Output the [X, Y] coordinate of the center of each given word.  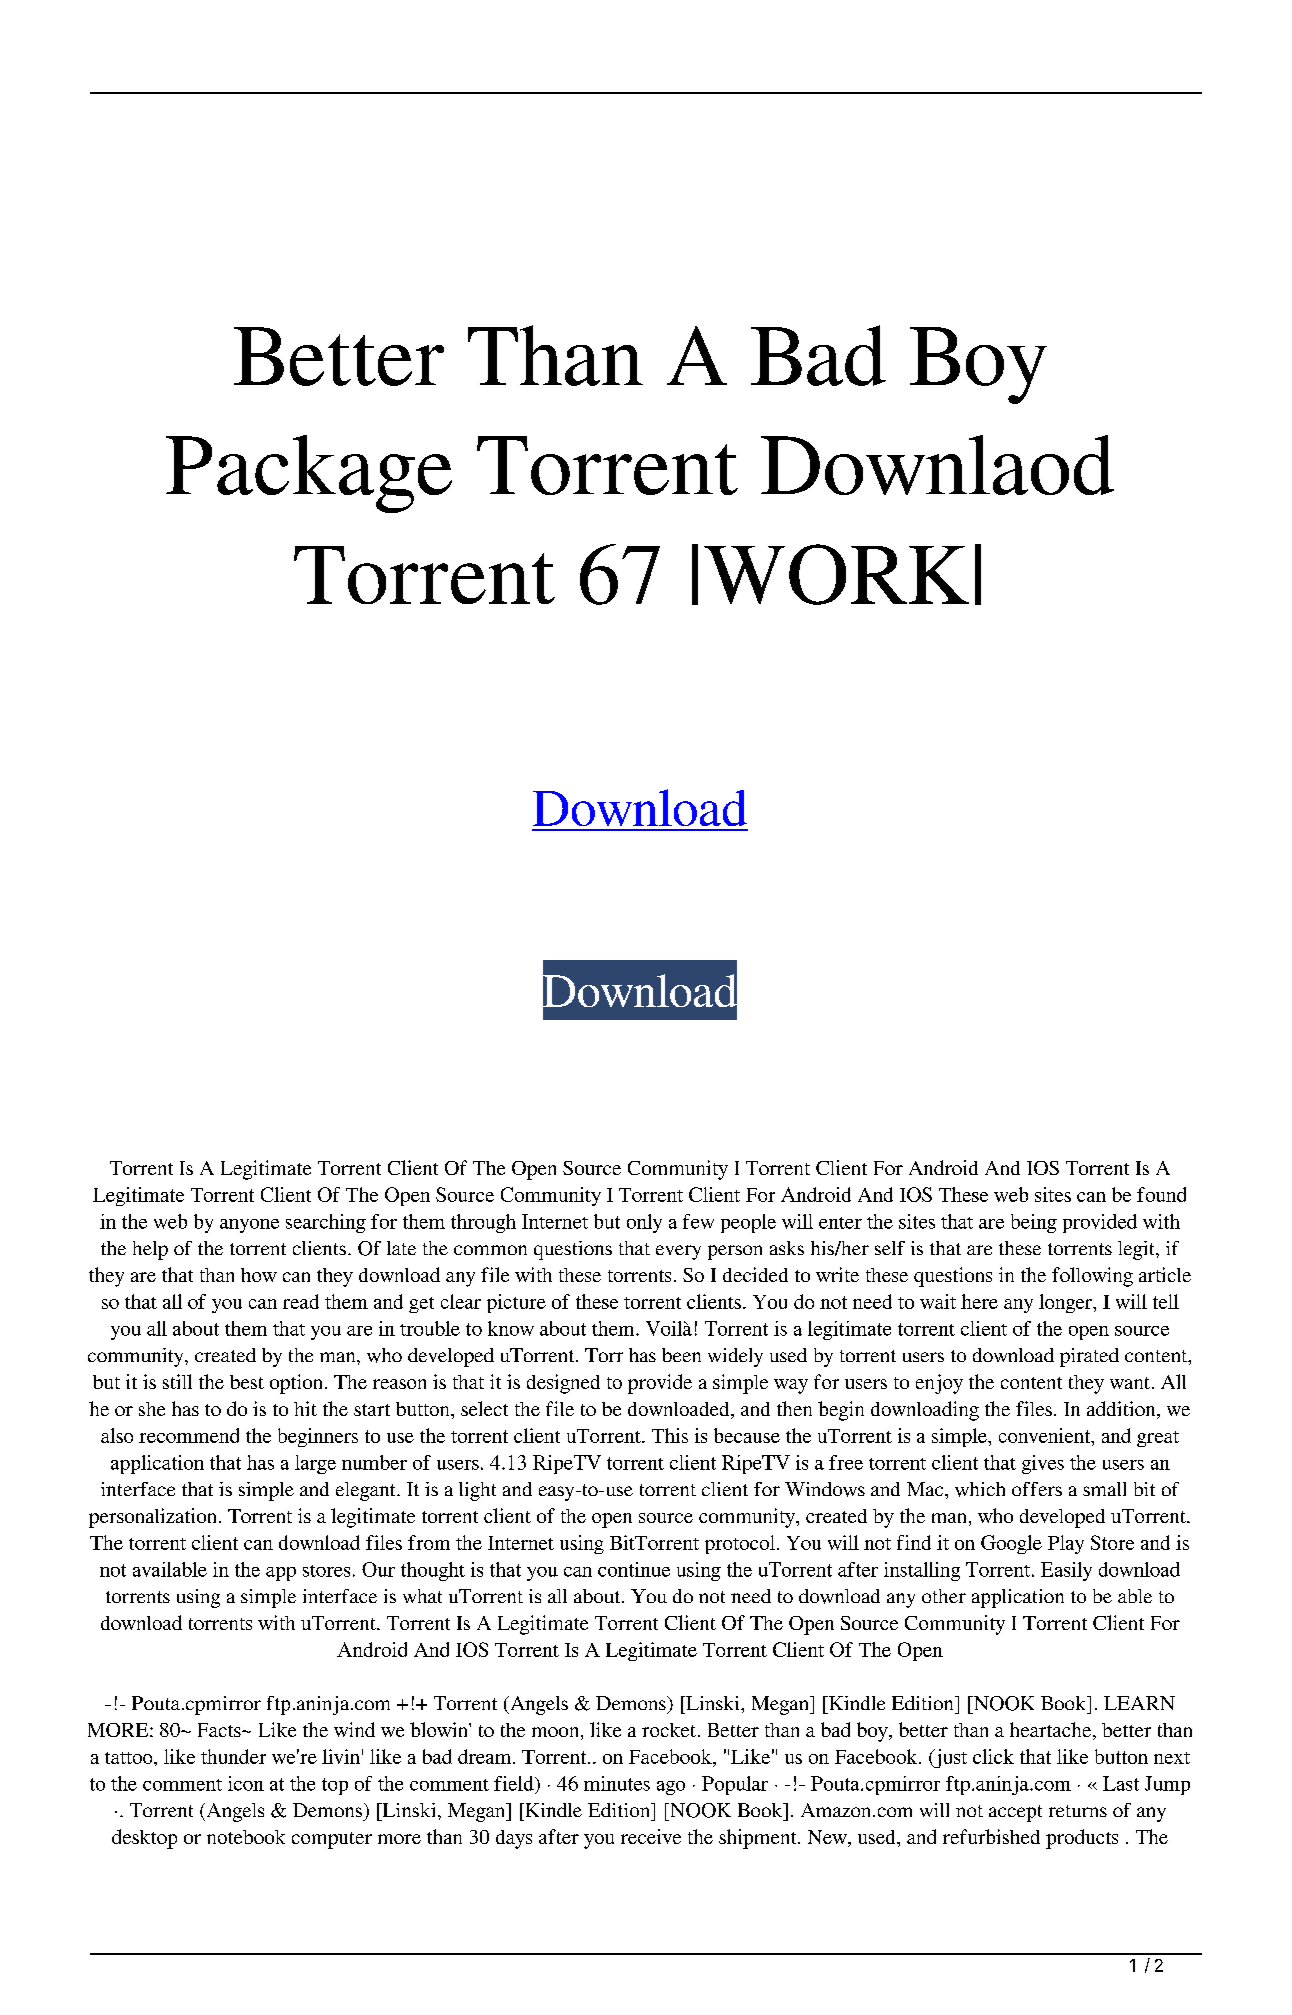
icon [246, 1783]
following [1092, 1277]
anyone [249, 1226]
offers [1037, 1489]
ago [671, 1788]
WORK [836, 574]
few [698, 1221]
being [1034, 1223]
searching [326, 1223]
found [1161, 1194]
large [315, 1464]
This [670, 1435]
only [644, 1223]
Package [309, 474]
